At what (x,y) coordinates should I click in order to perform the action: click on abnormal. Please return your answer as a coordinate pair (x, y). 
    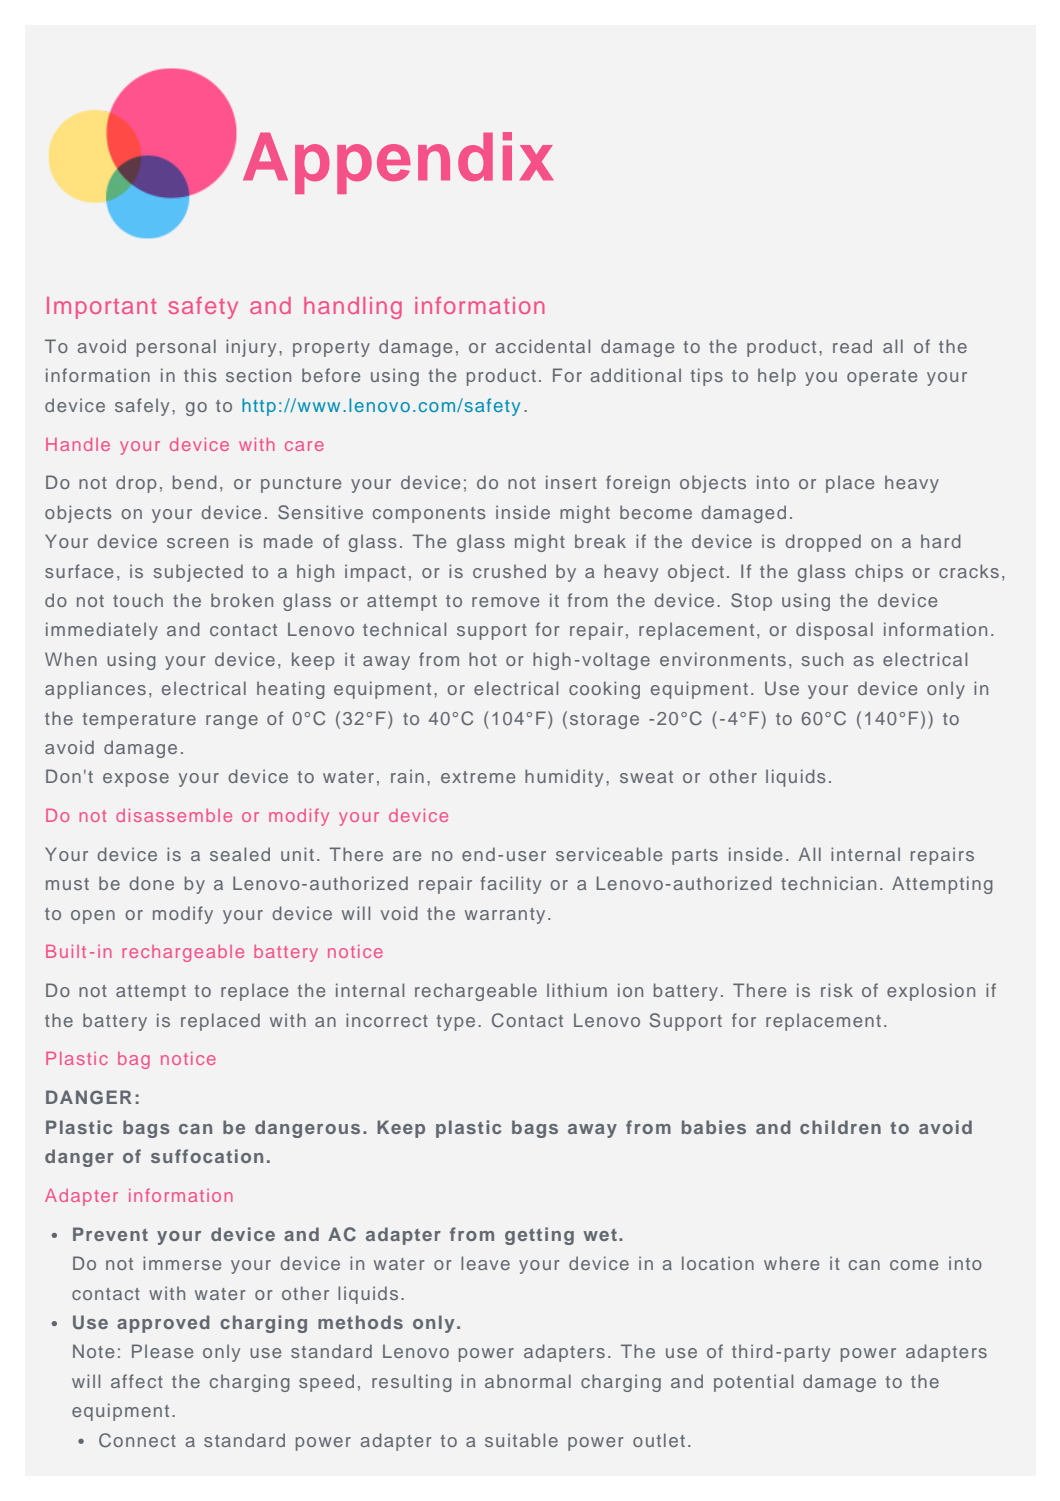
    Looking at the image, I should click on (528, 1381).
